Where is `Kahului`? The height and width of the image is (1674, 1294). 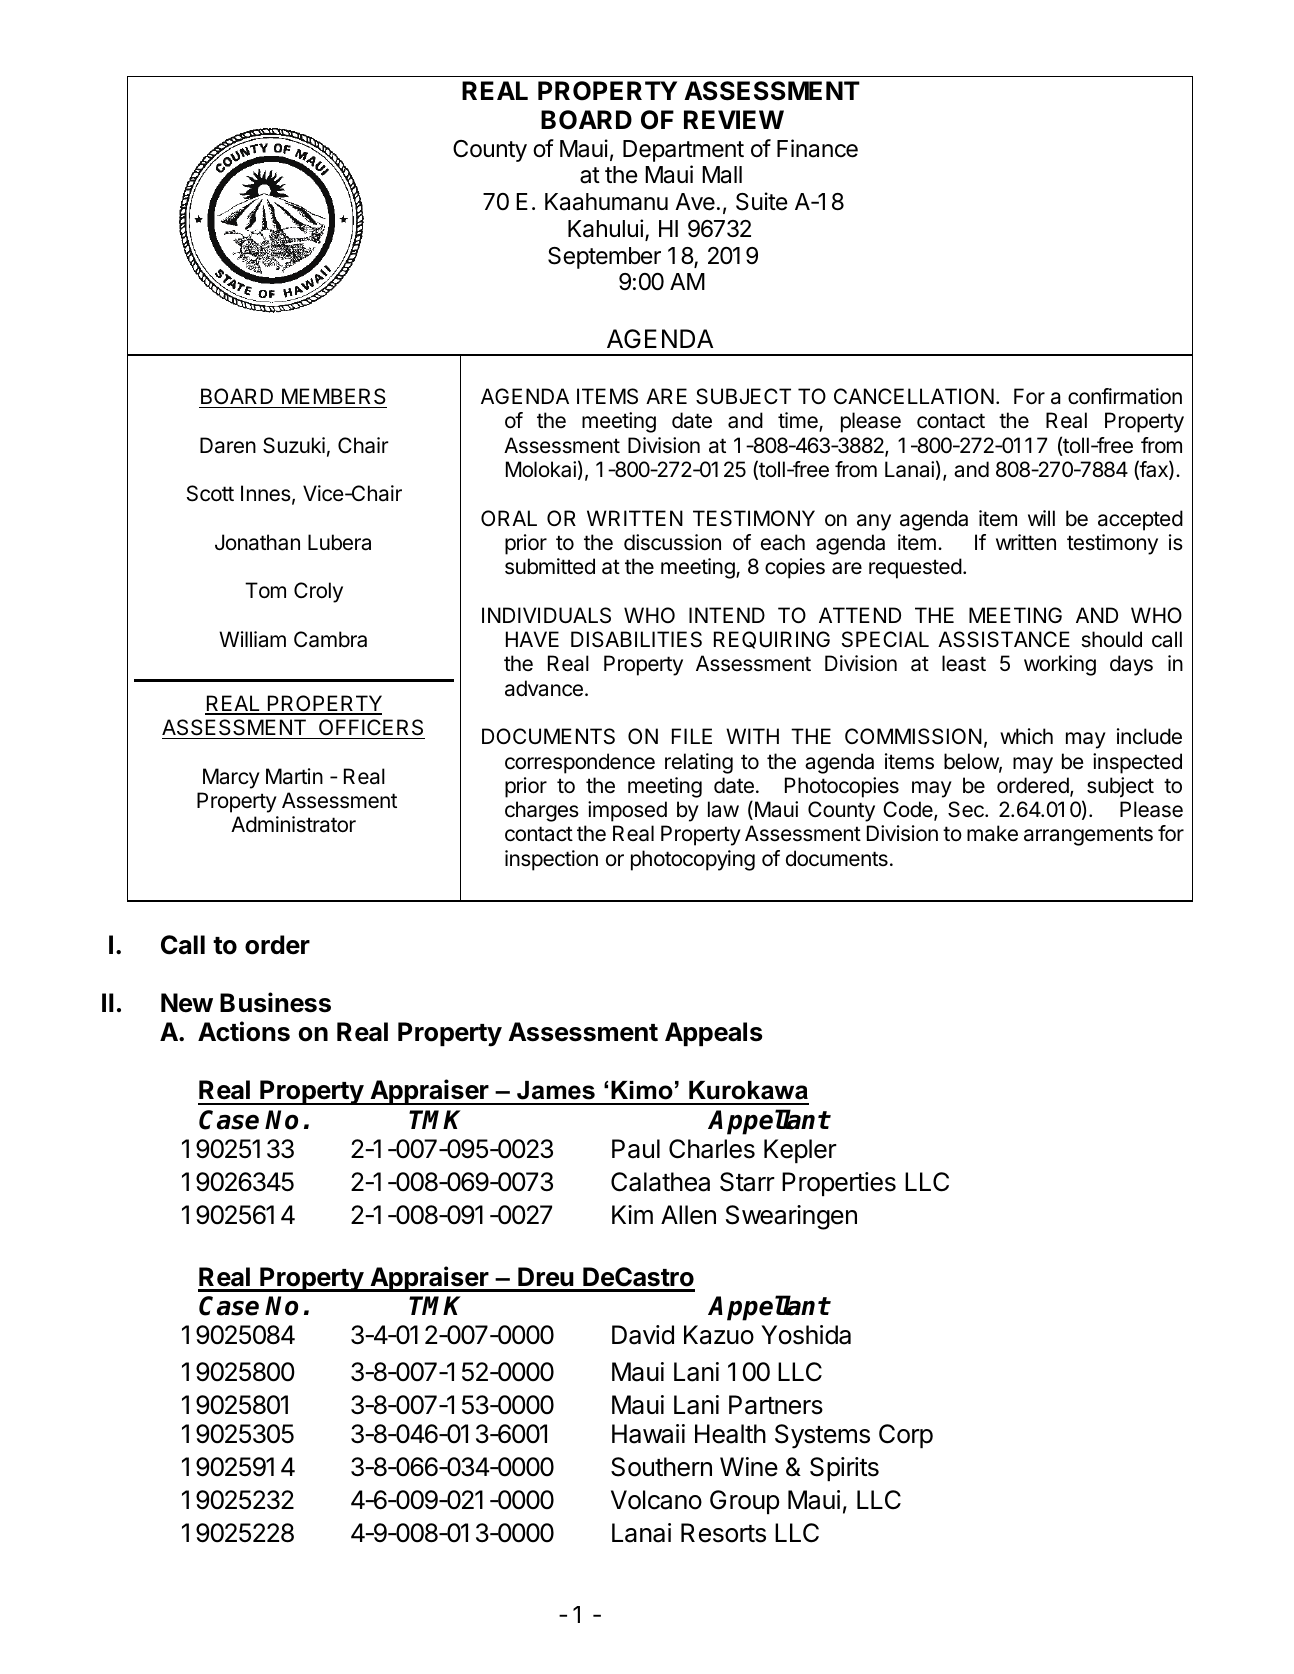
Kahului is located at coordinates (605, 228).
